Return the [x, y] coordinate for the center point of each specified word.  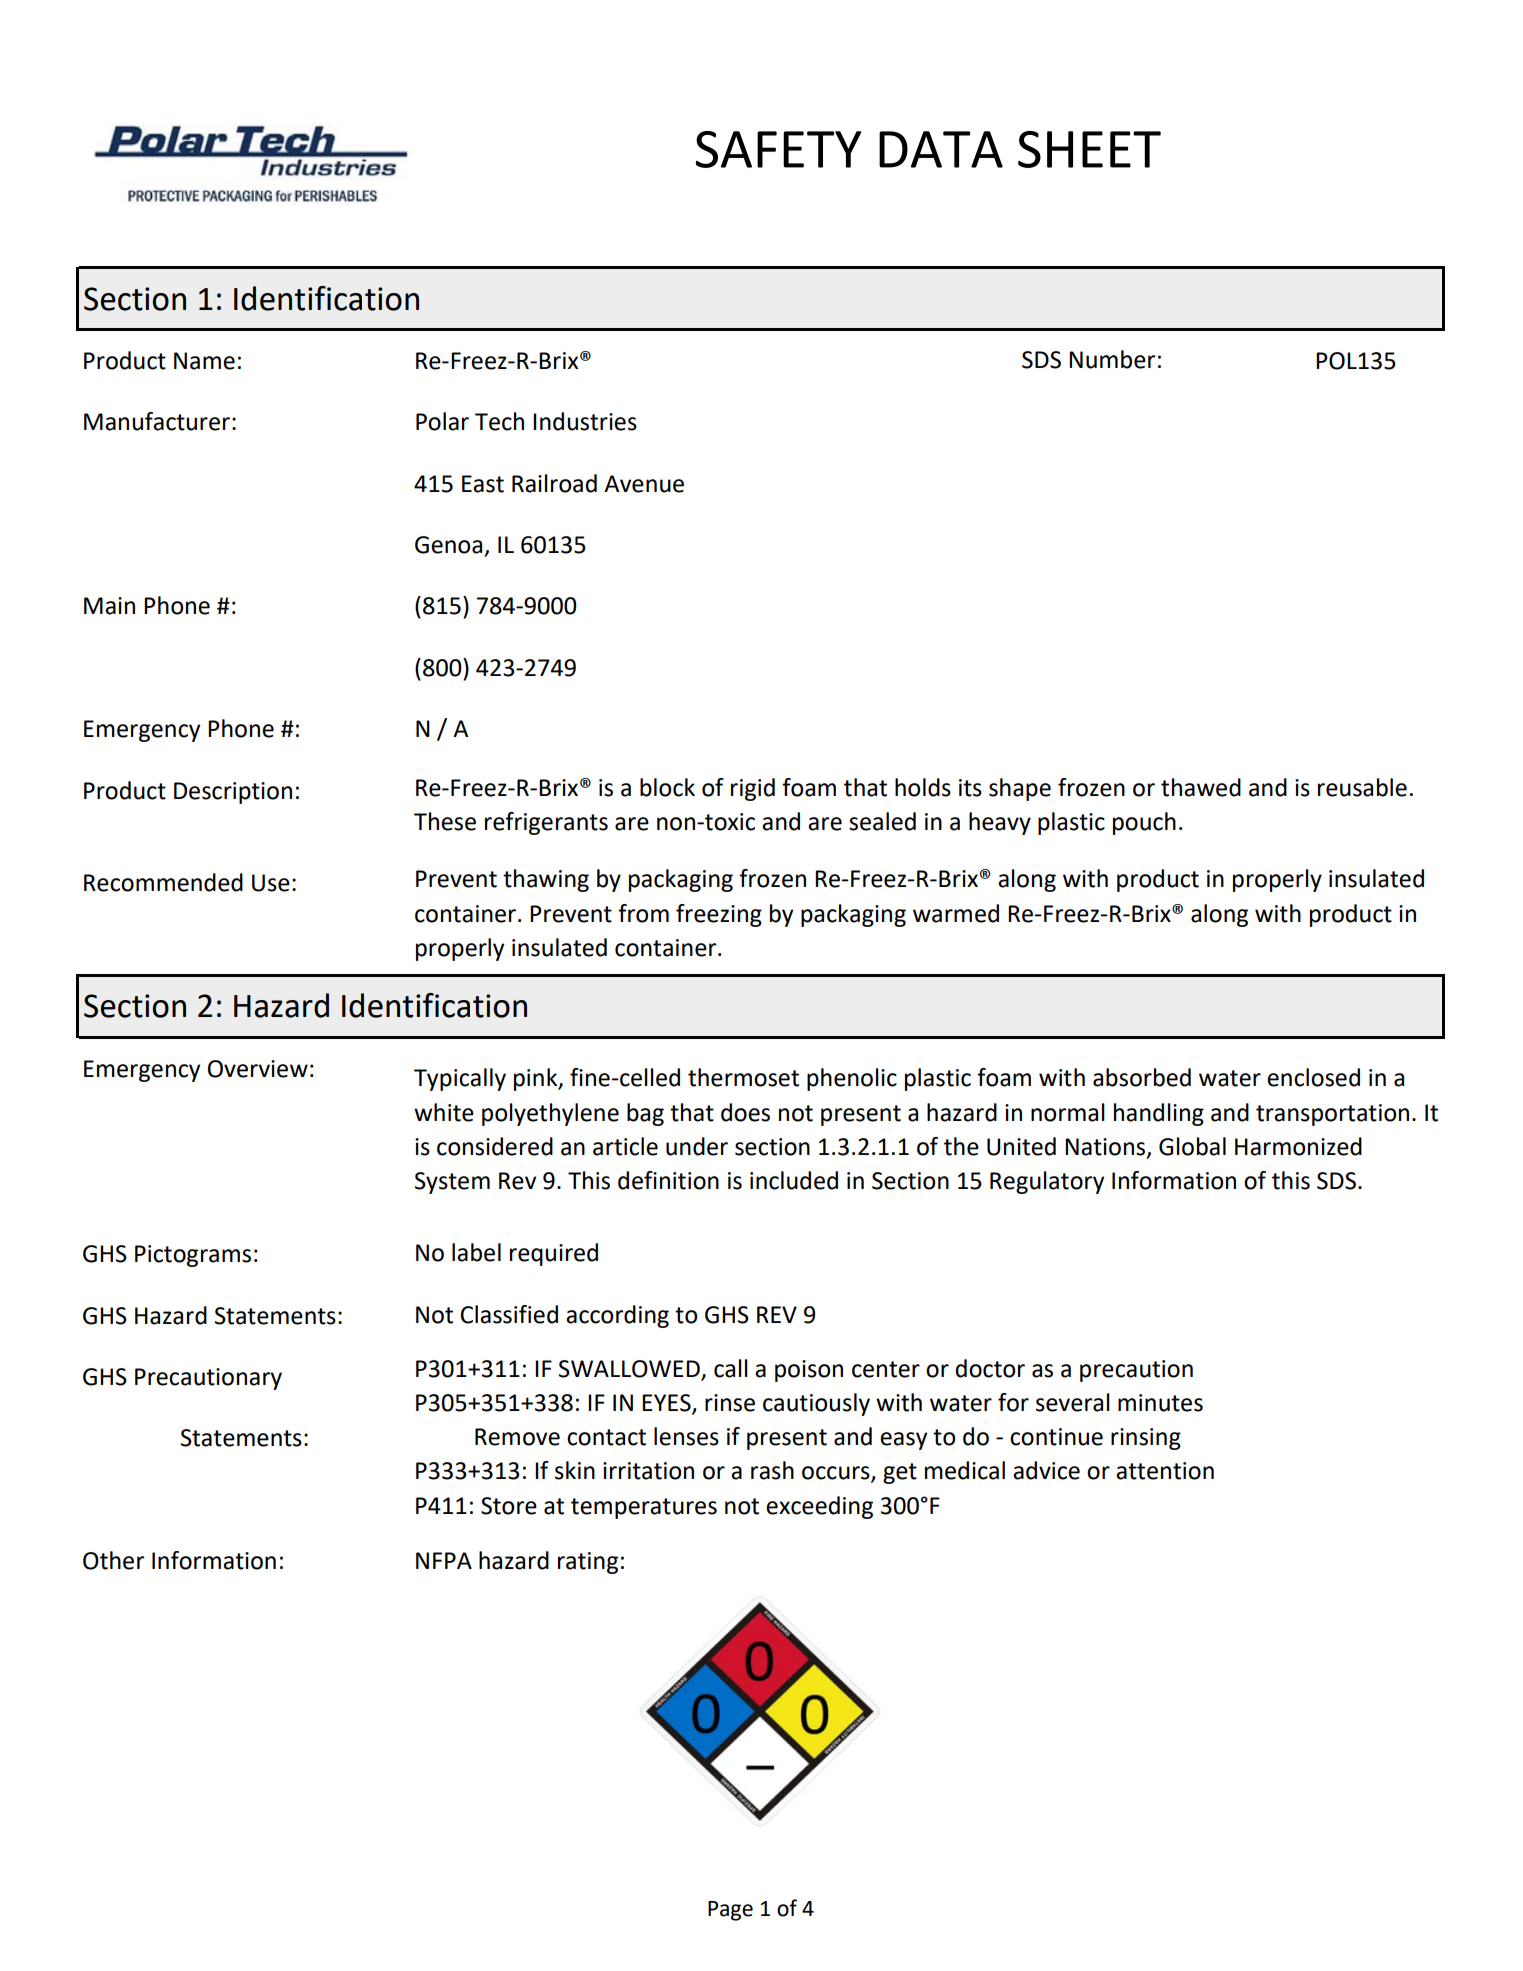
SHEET [1089, 149]
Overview [258, 1069]
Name [204, 361]
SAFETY [778, 149]
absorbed [1142, 1077]
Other [113, 1560]
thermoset [743, 1077]
